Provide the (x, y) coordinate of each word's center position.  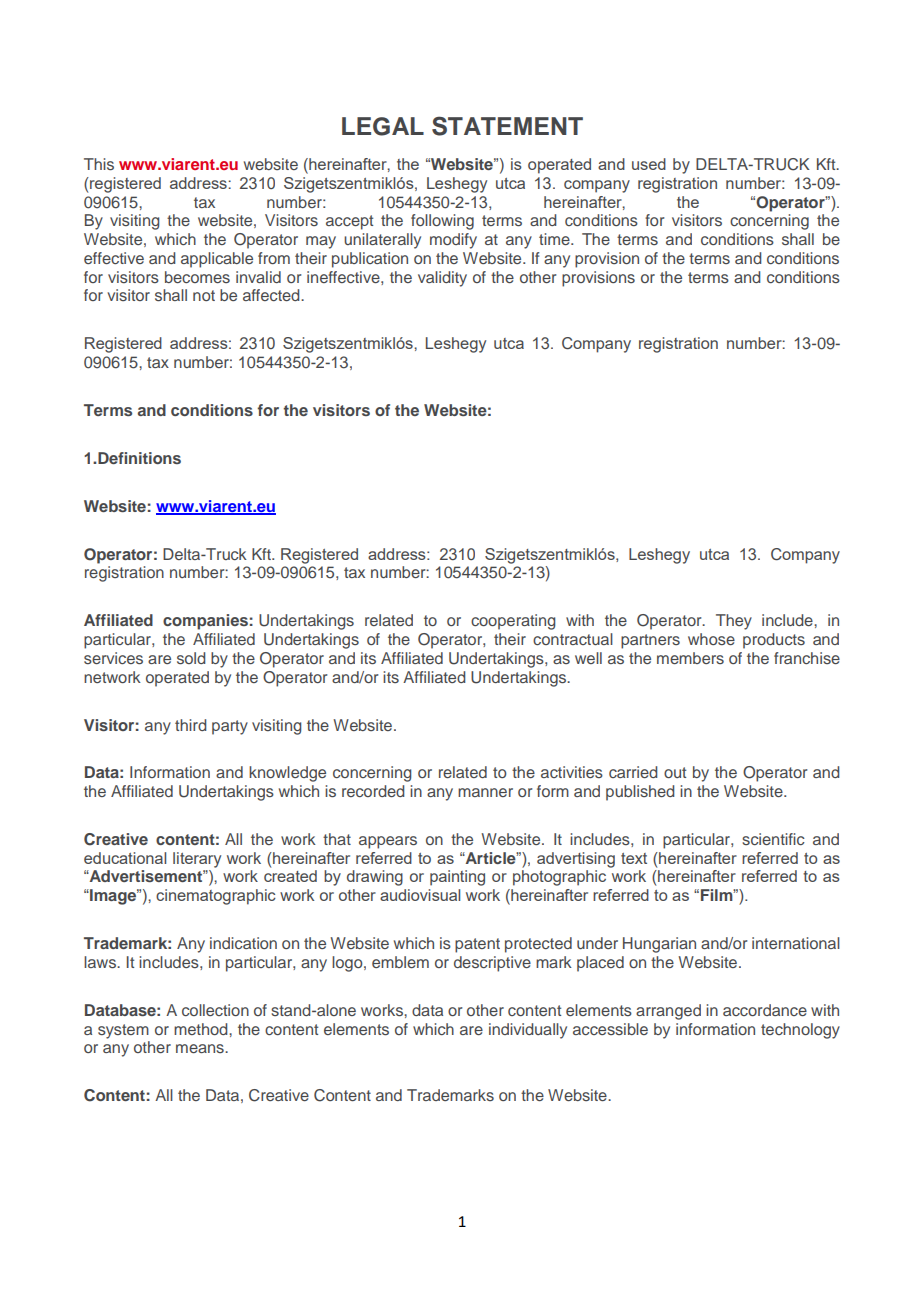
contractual (573, 639)
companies (205, 622)
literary (197, 860)
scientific (773, 839)
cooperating (513, 622)
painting (457, 878)
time (555, 239)
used (649, 164)
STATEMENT (507, 126)
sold (191, 658)
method (202, 1029)
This (99, 164)
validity (442, 279)
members (690, 658)
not (204, 295)
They (734, 622)
